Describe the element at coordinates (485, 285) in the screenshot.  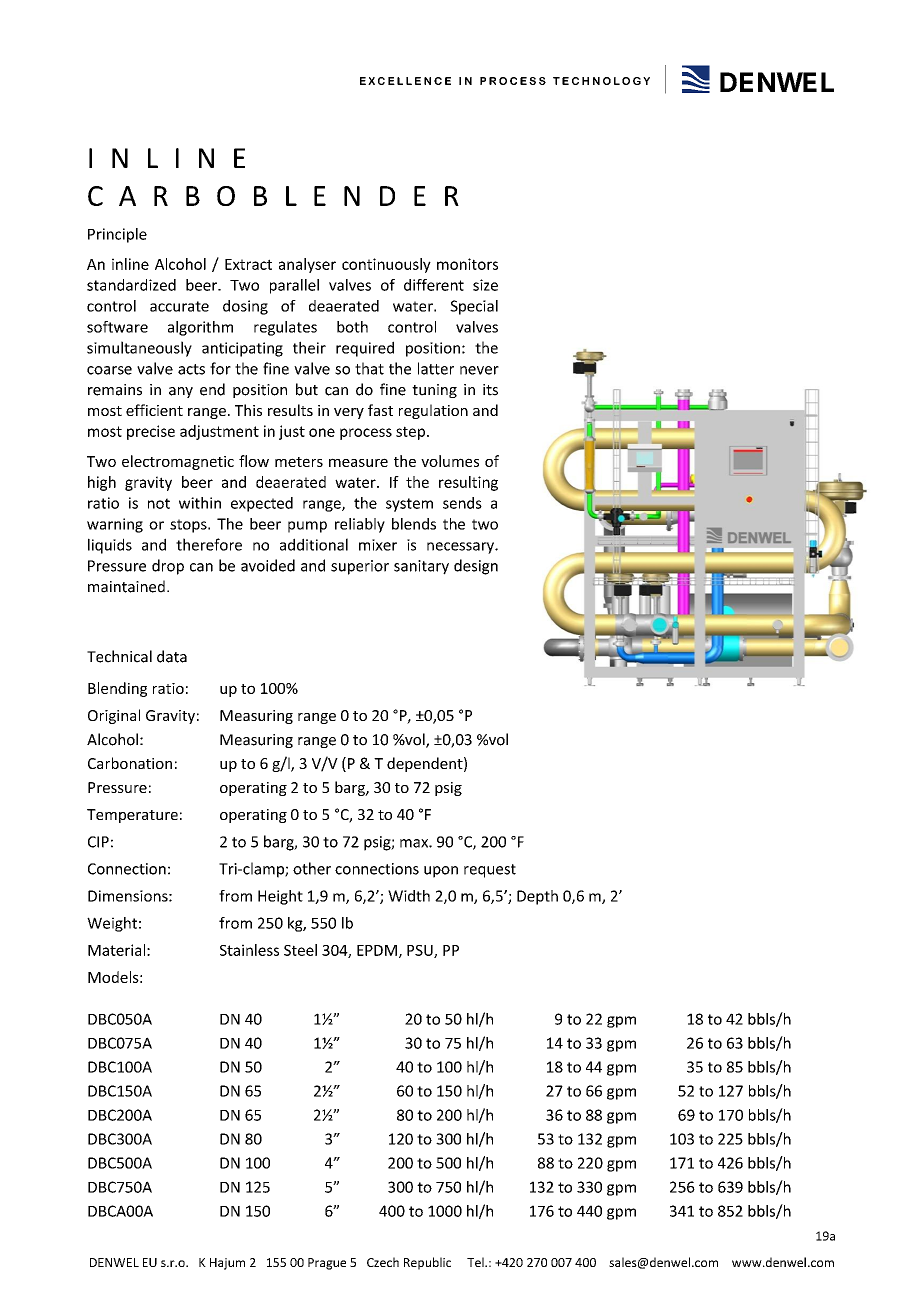
I see `size` at that location.
